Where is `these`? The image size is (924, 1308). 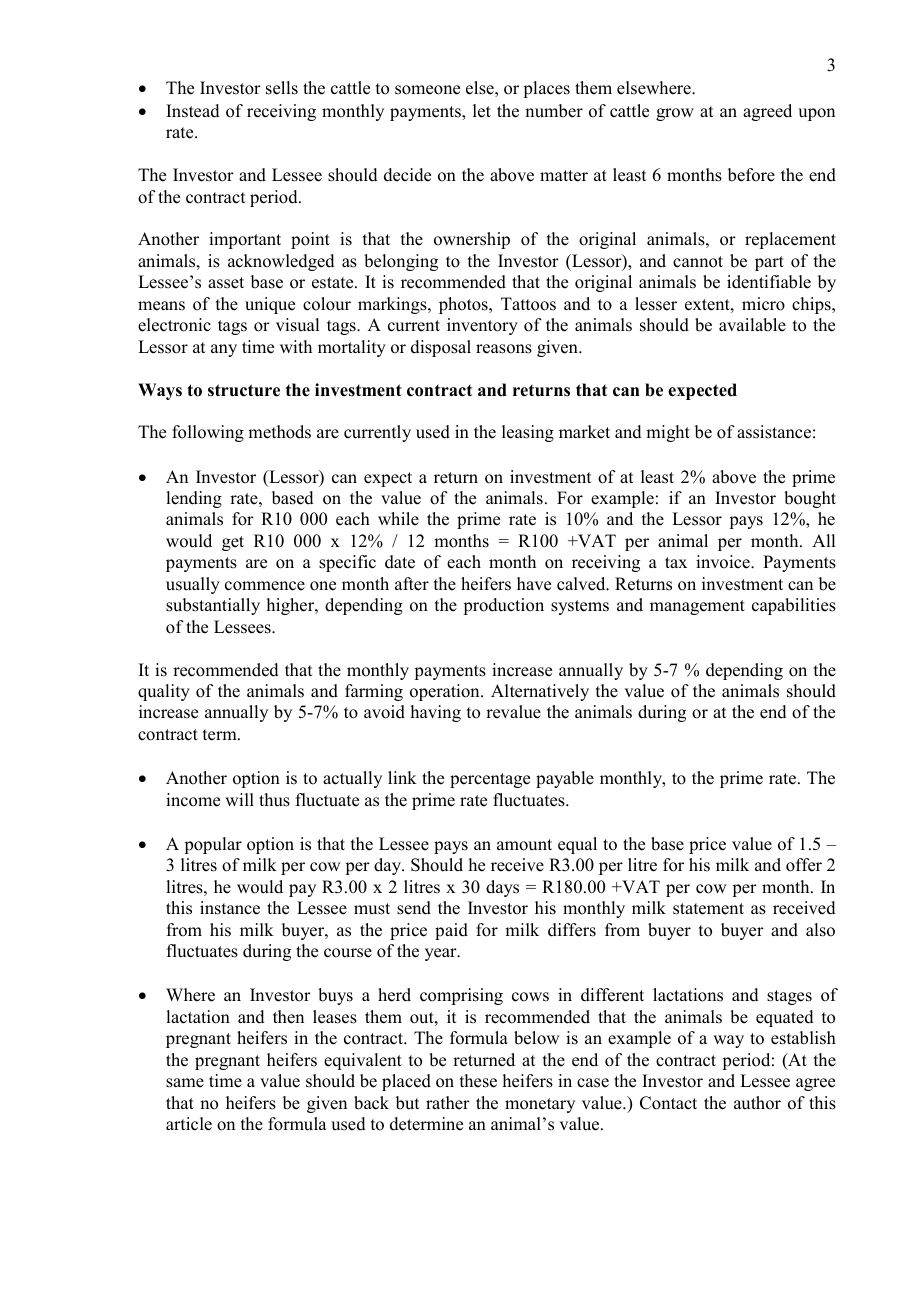
these is located at coordinates (478, 1081).
